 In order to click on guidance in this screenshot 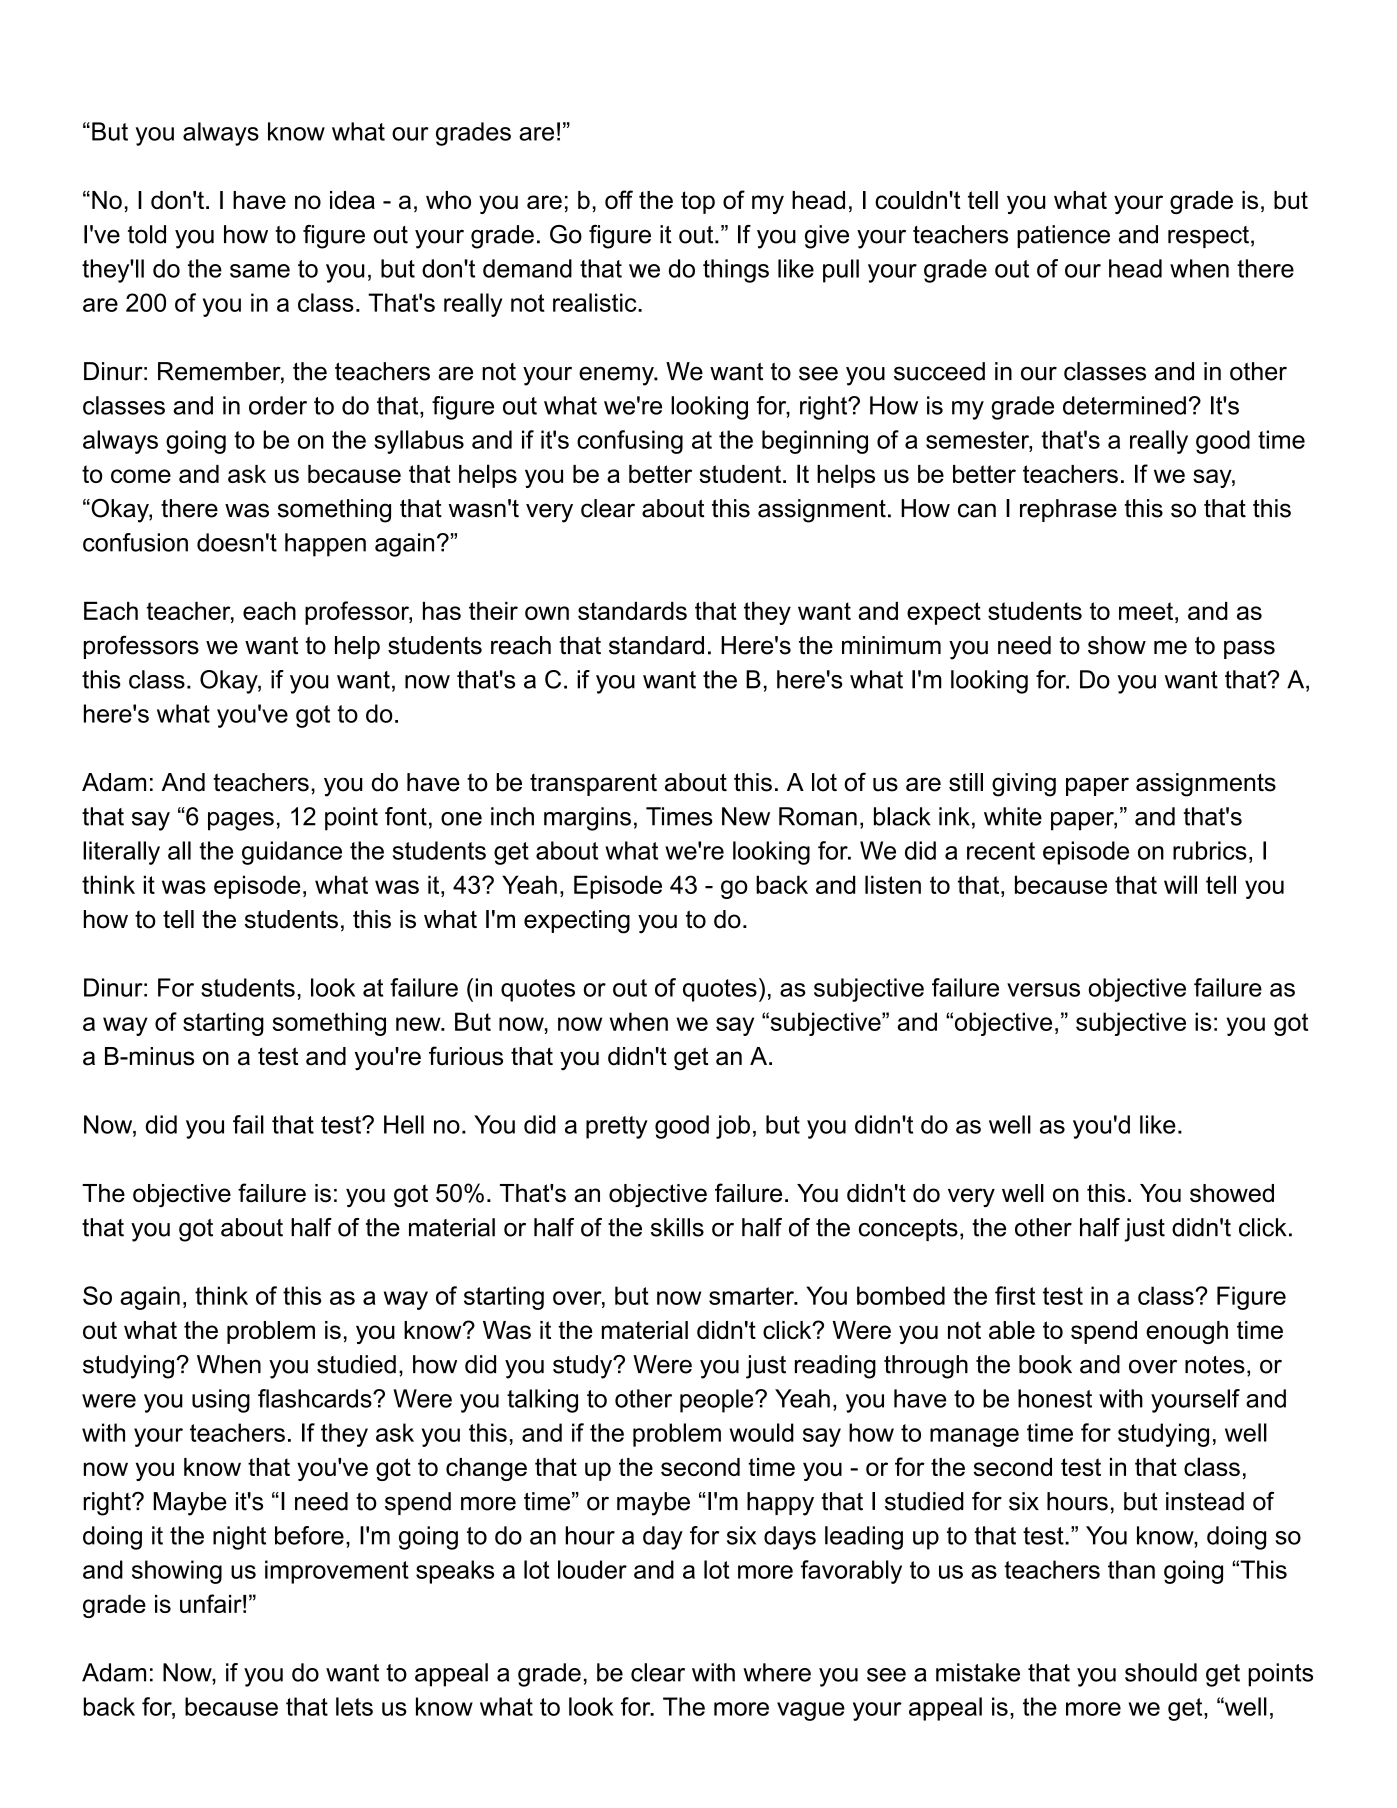, I will do `click(292, 853)`.
